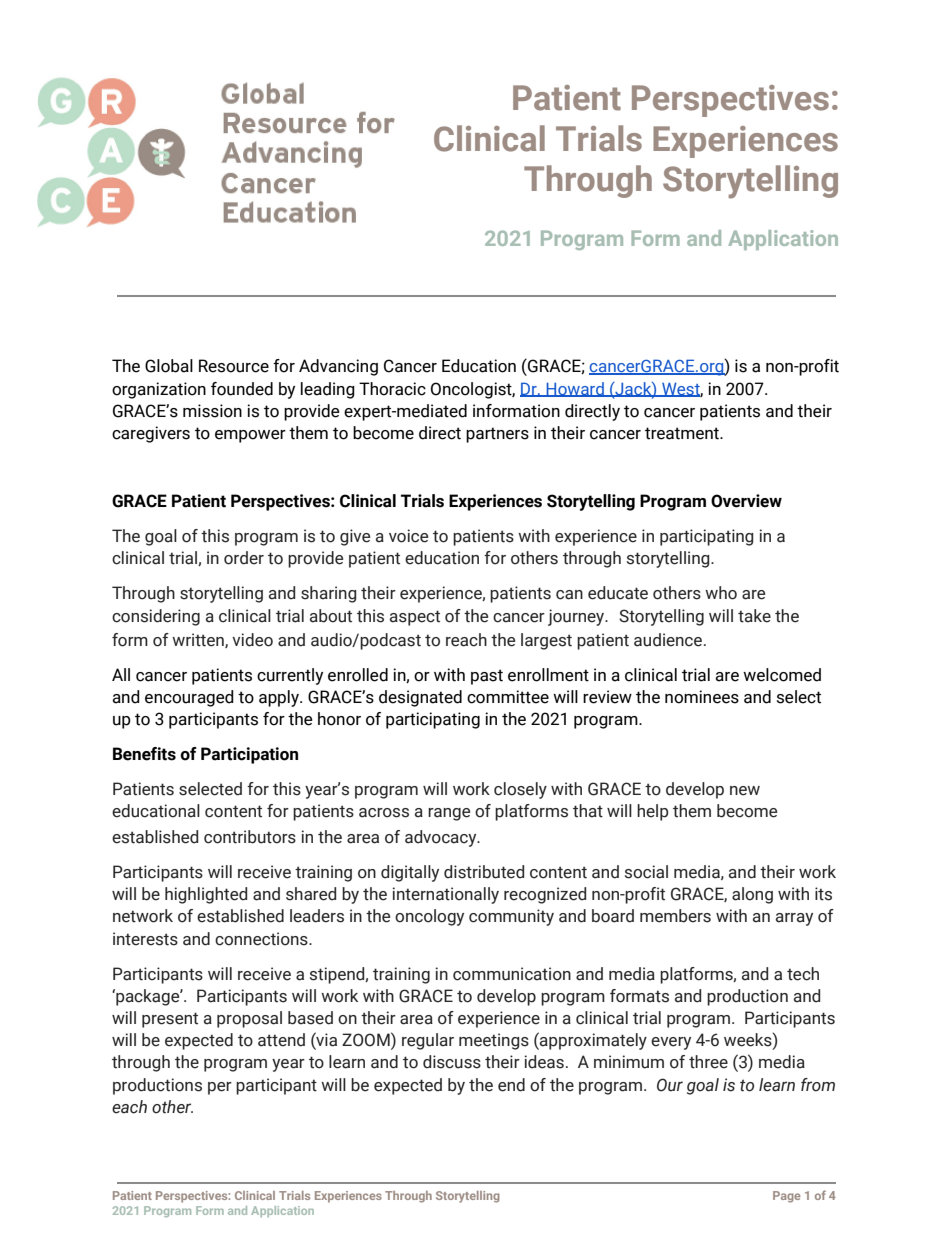  I want to click on encouraged, so click(189, 698).
